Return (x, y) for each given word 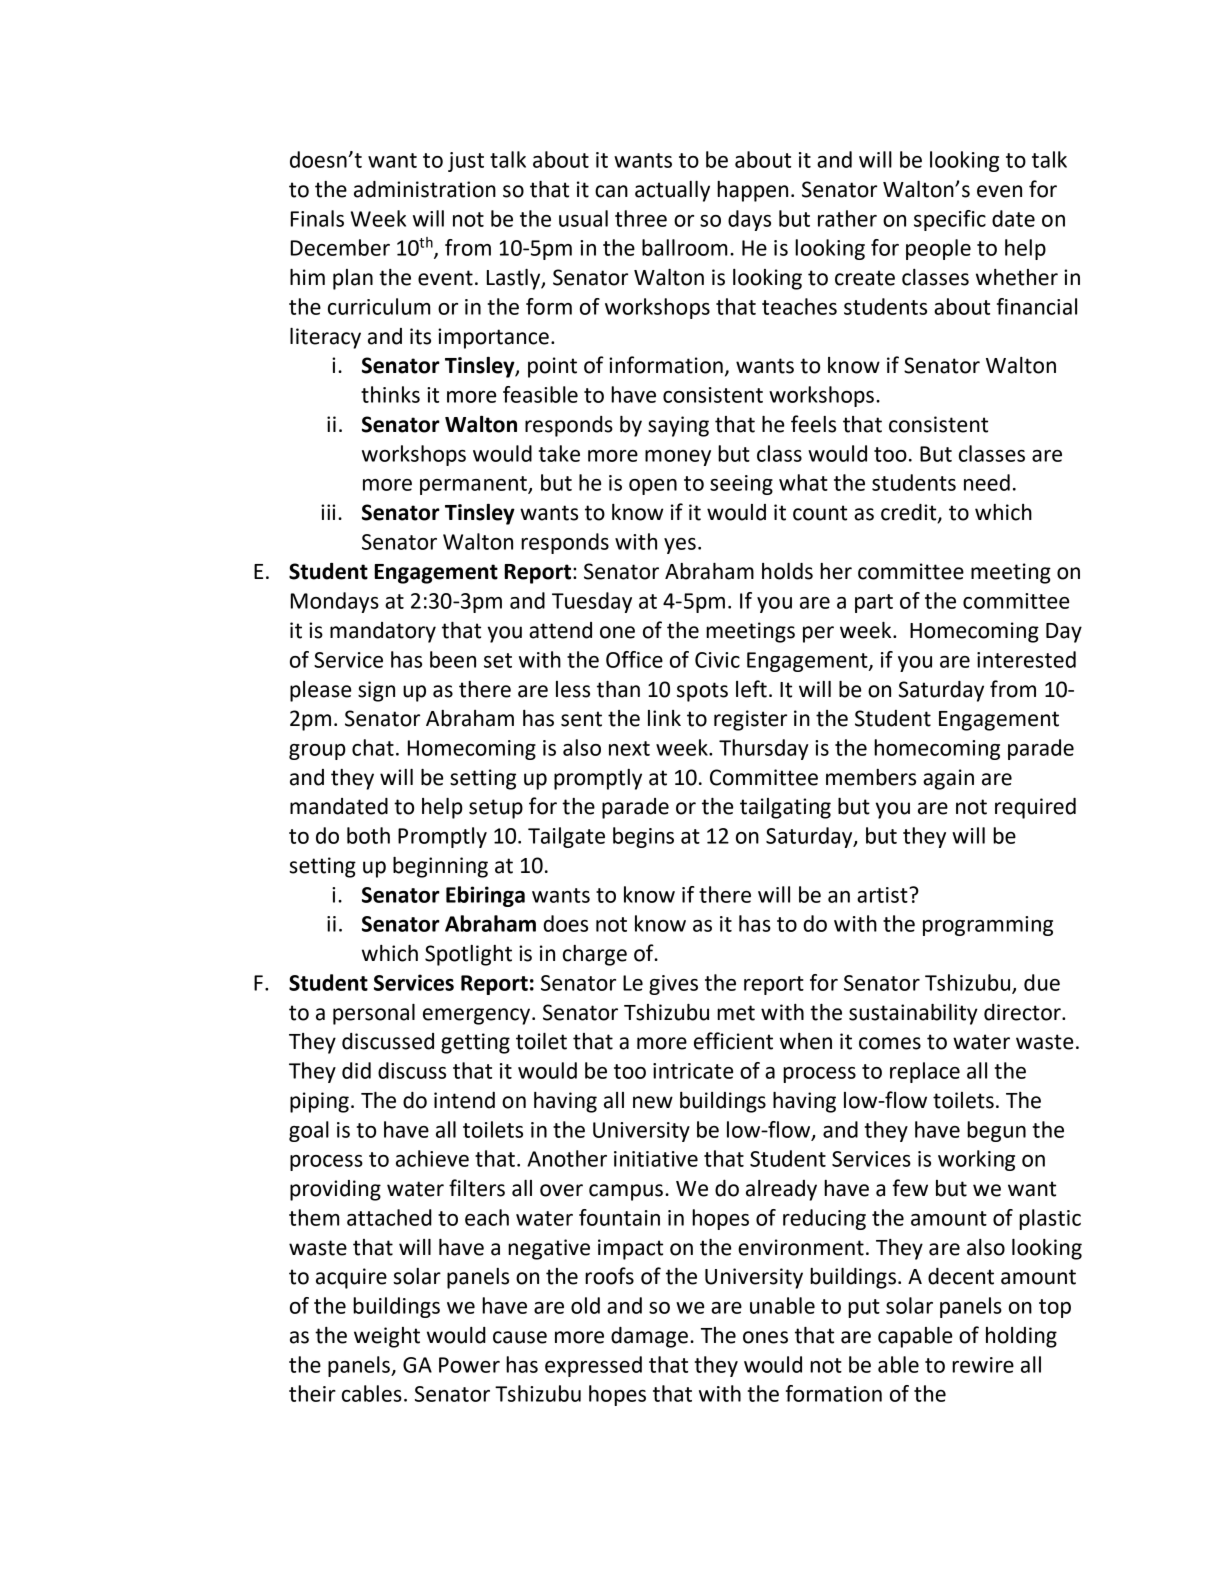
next (629, 748)
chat (373, 747)
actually (672, 191)
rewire (983, 1365)
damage (649, 1337)
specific (950, 220)
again (948, 779)
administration (425, 189)
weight (387, 1337)
